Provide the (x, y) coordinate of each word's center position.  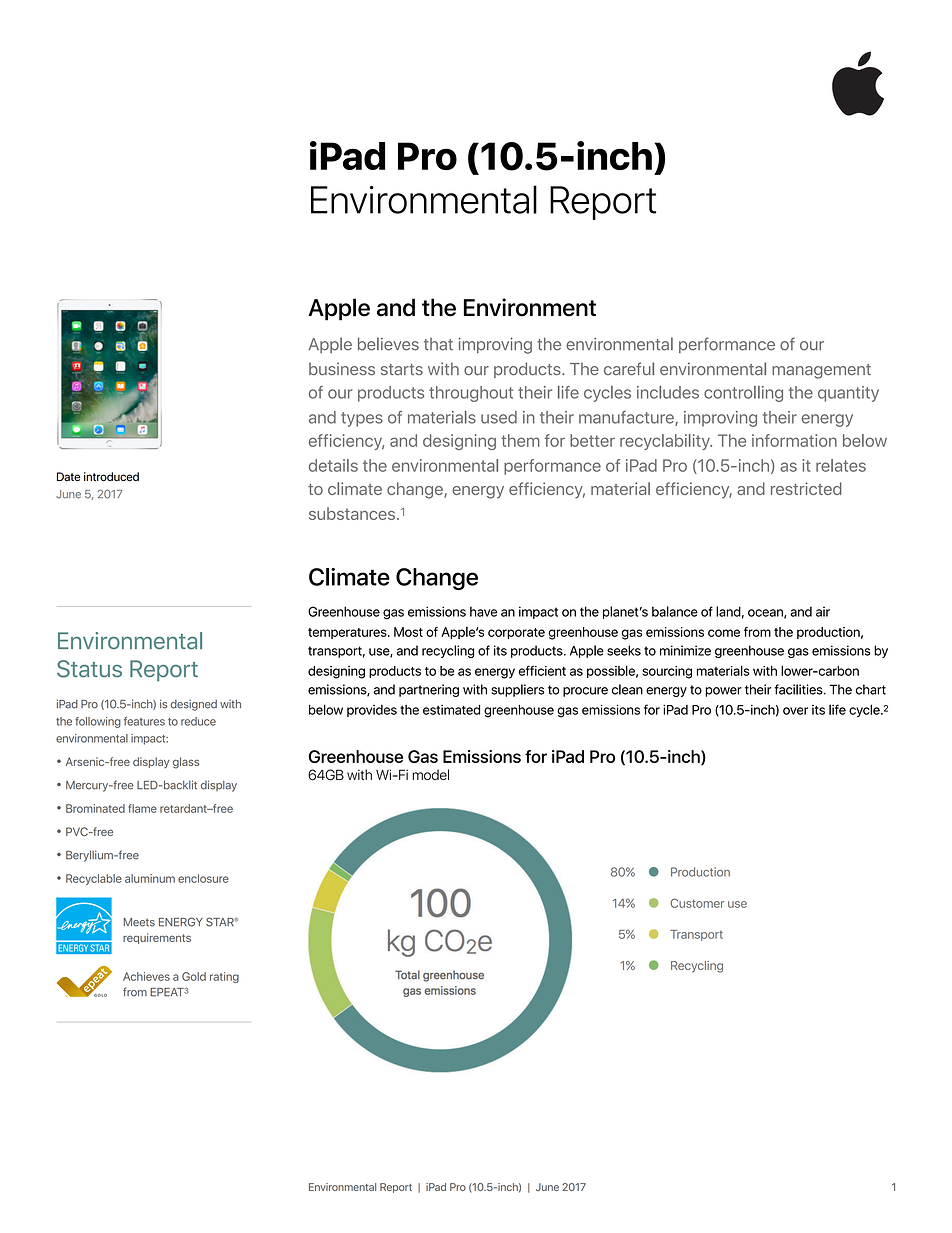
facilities (799, 689)
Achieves (146, 976)
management (821, 371)
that (438, 344)
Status (89, 669)
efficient (542, 670)
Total (407, 975)
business (342, 368)
